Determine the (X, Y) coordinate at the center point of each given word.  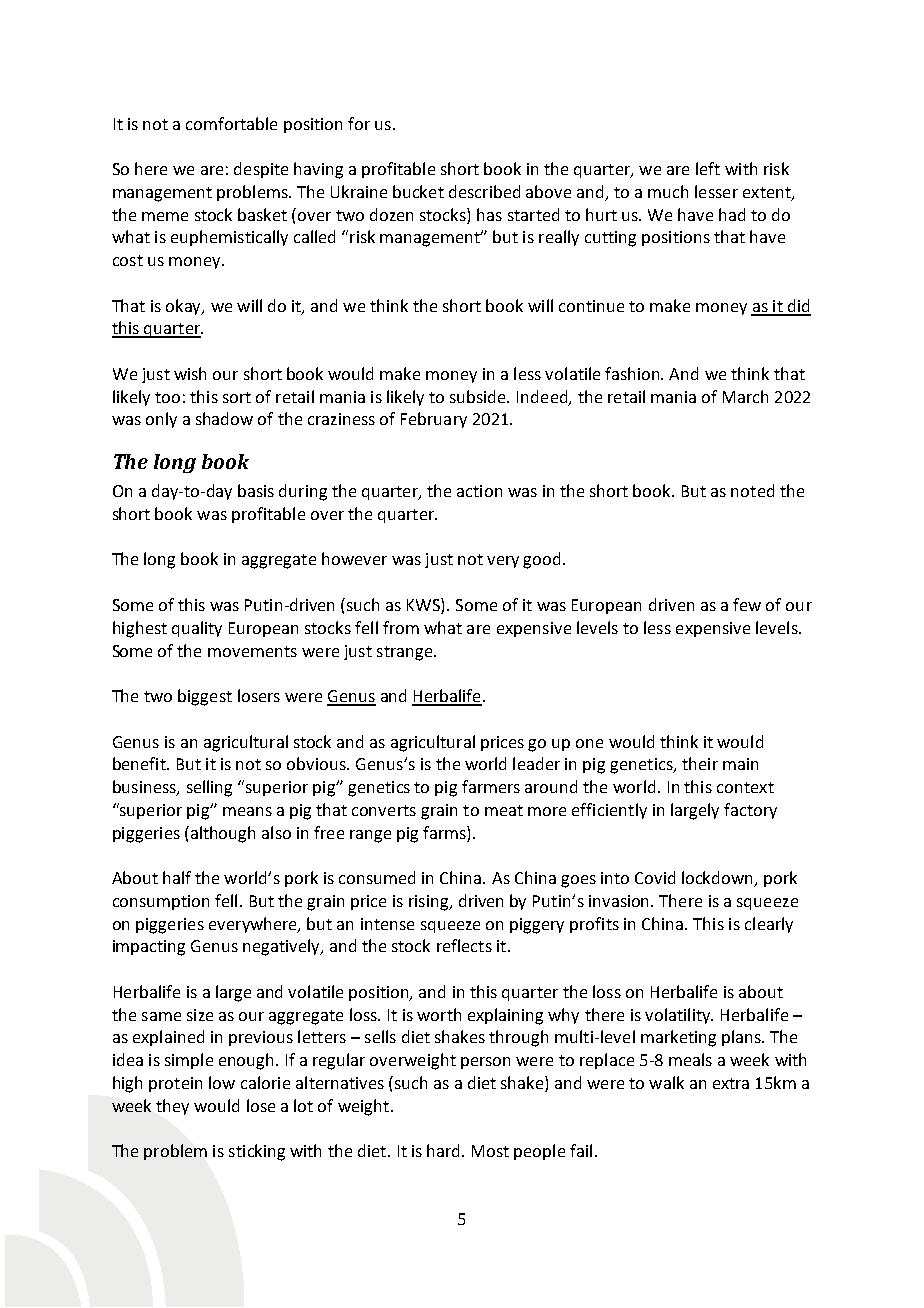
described (484, 191)
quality (197, 629)
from (401, 627)
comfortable (231, 123)
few (747, 604)
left (708, 168)
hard (443, 1150)
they (172, 1107)
